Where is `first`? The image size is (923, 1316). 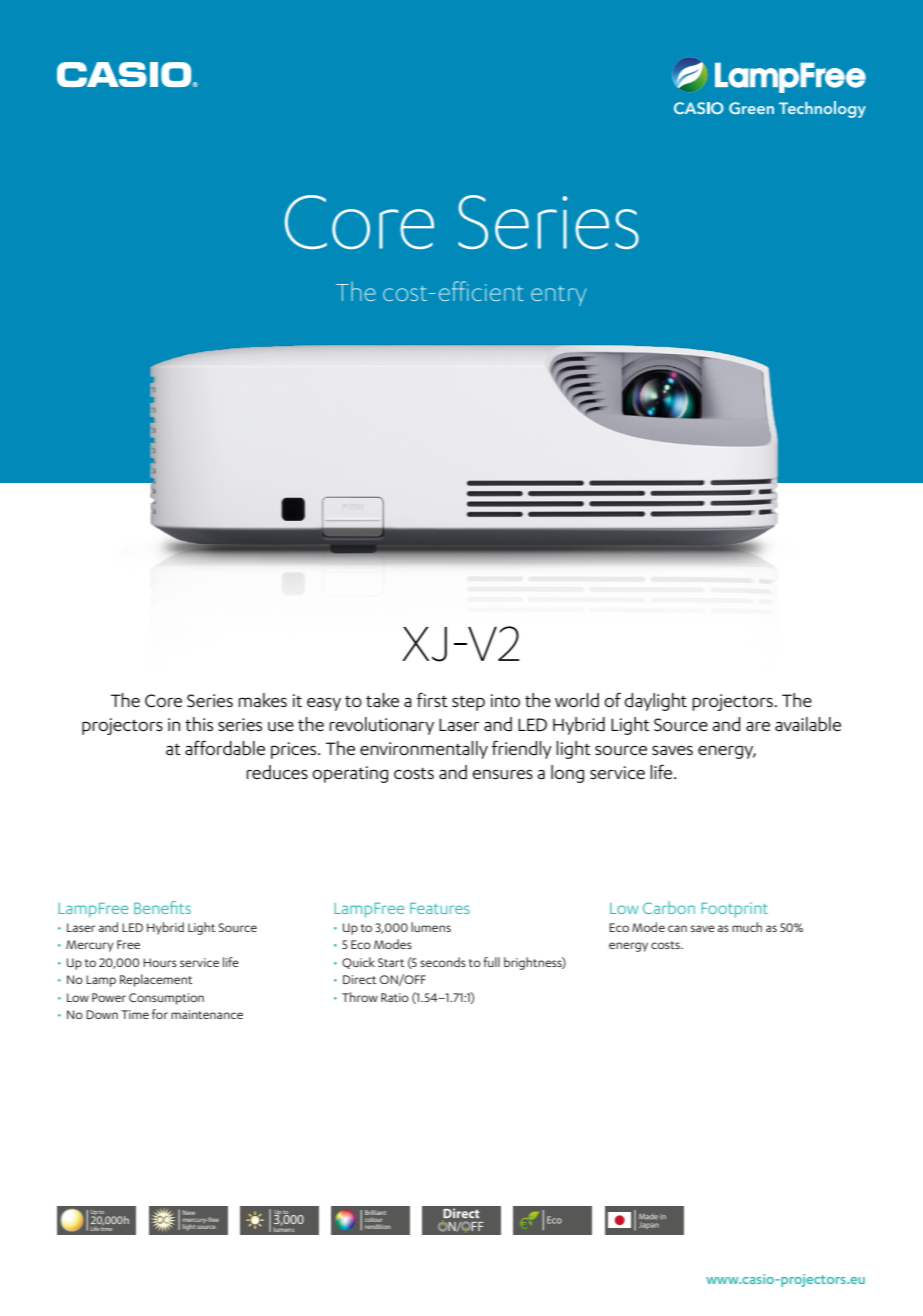
first is located at coordinates (432, 699).
